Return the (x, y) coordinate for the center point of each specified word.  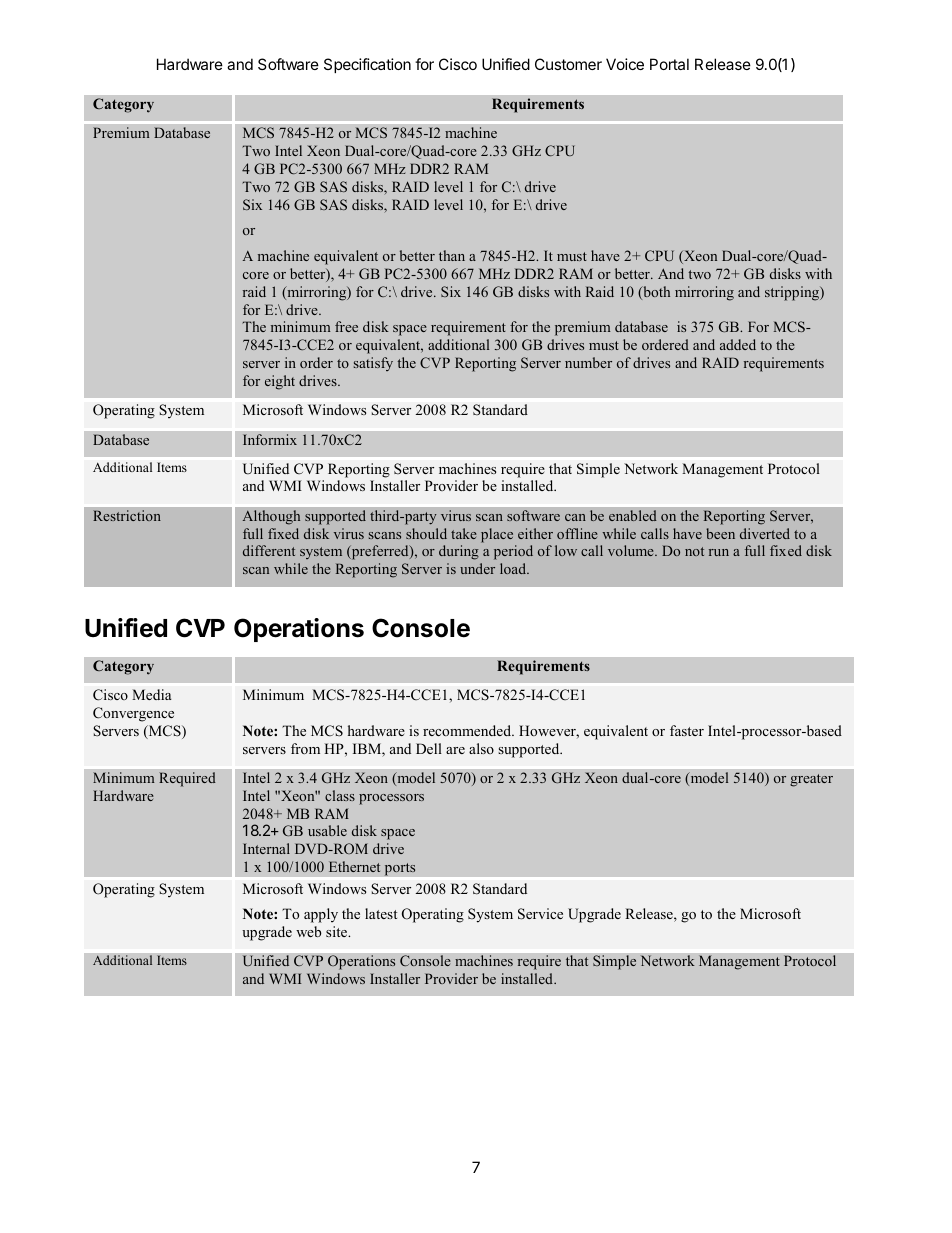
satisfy (373, 364)
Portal (669, 64)
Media (152, 694)
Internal (266, 848)
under (477, 568)
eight (280, 382)
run (719, 552)
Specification (367, 65)
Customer (568, 64)
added (738, 344)
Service (540, 914)
